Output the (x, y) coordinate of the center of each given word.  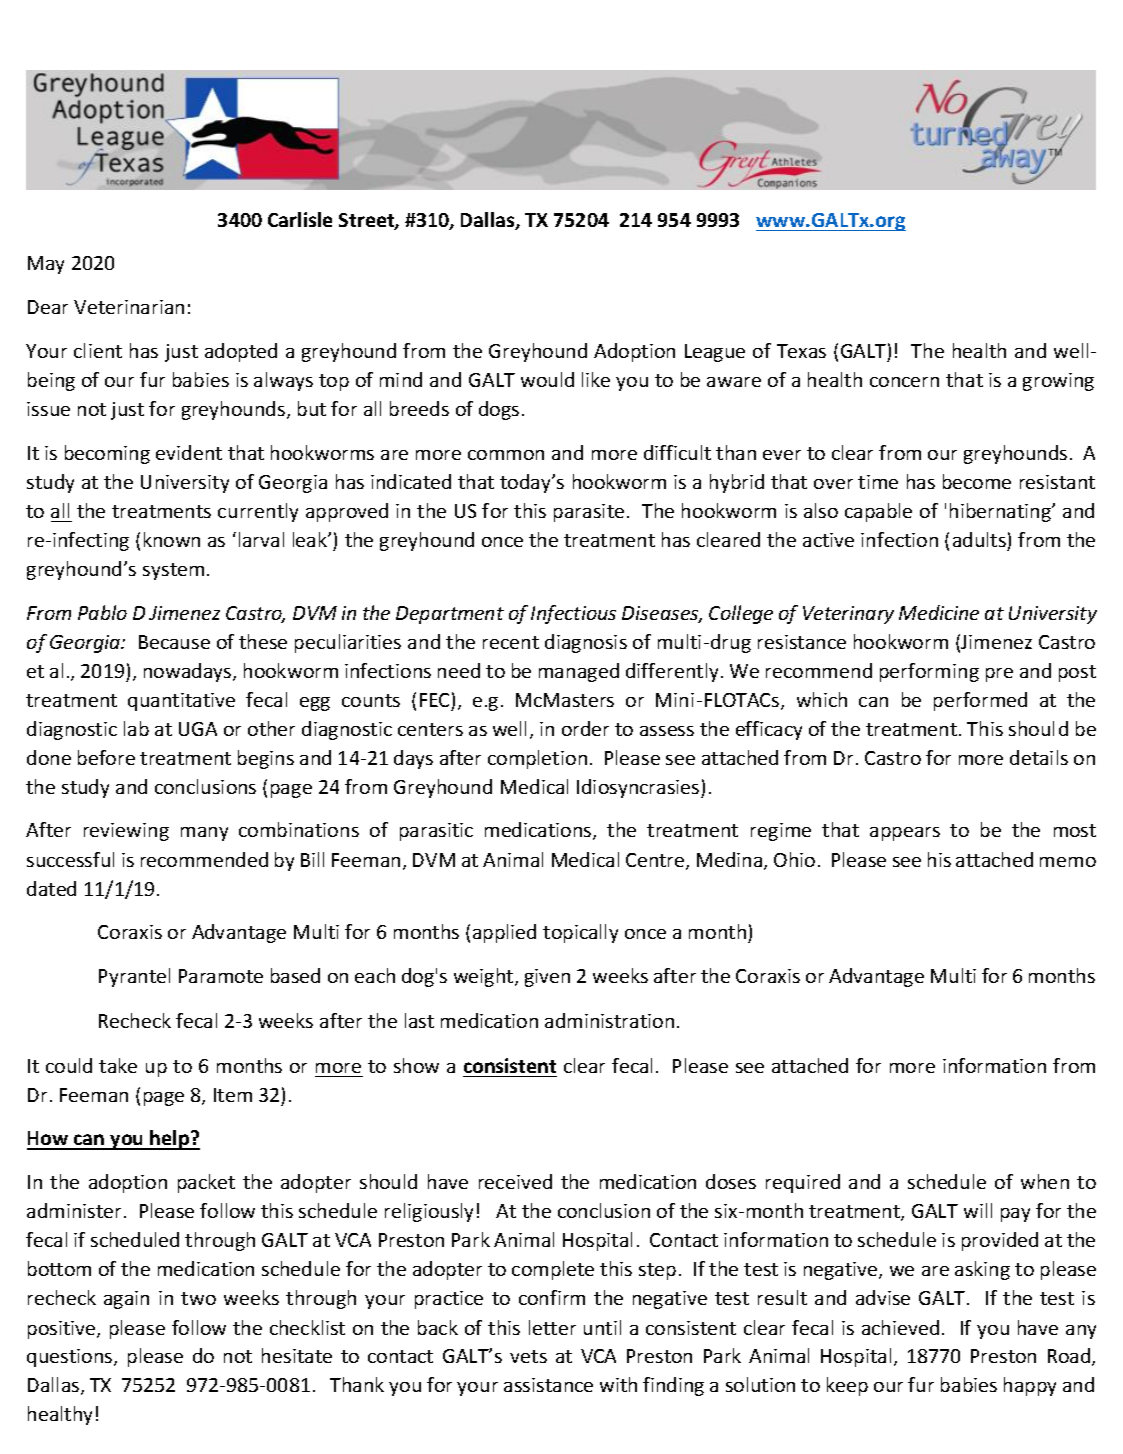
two (198, 1298)
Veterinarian (129, 307)
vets (528, 1356)
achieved (900, 1327)
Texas (801, 351)
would (547, 379)
